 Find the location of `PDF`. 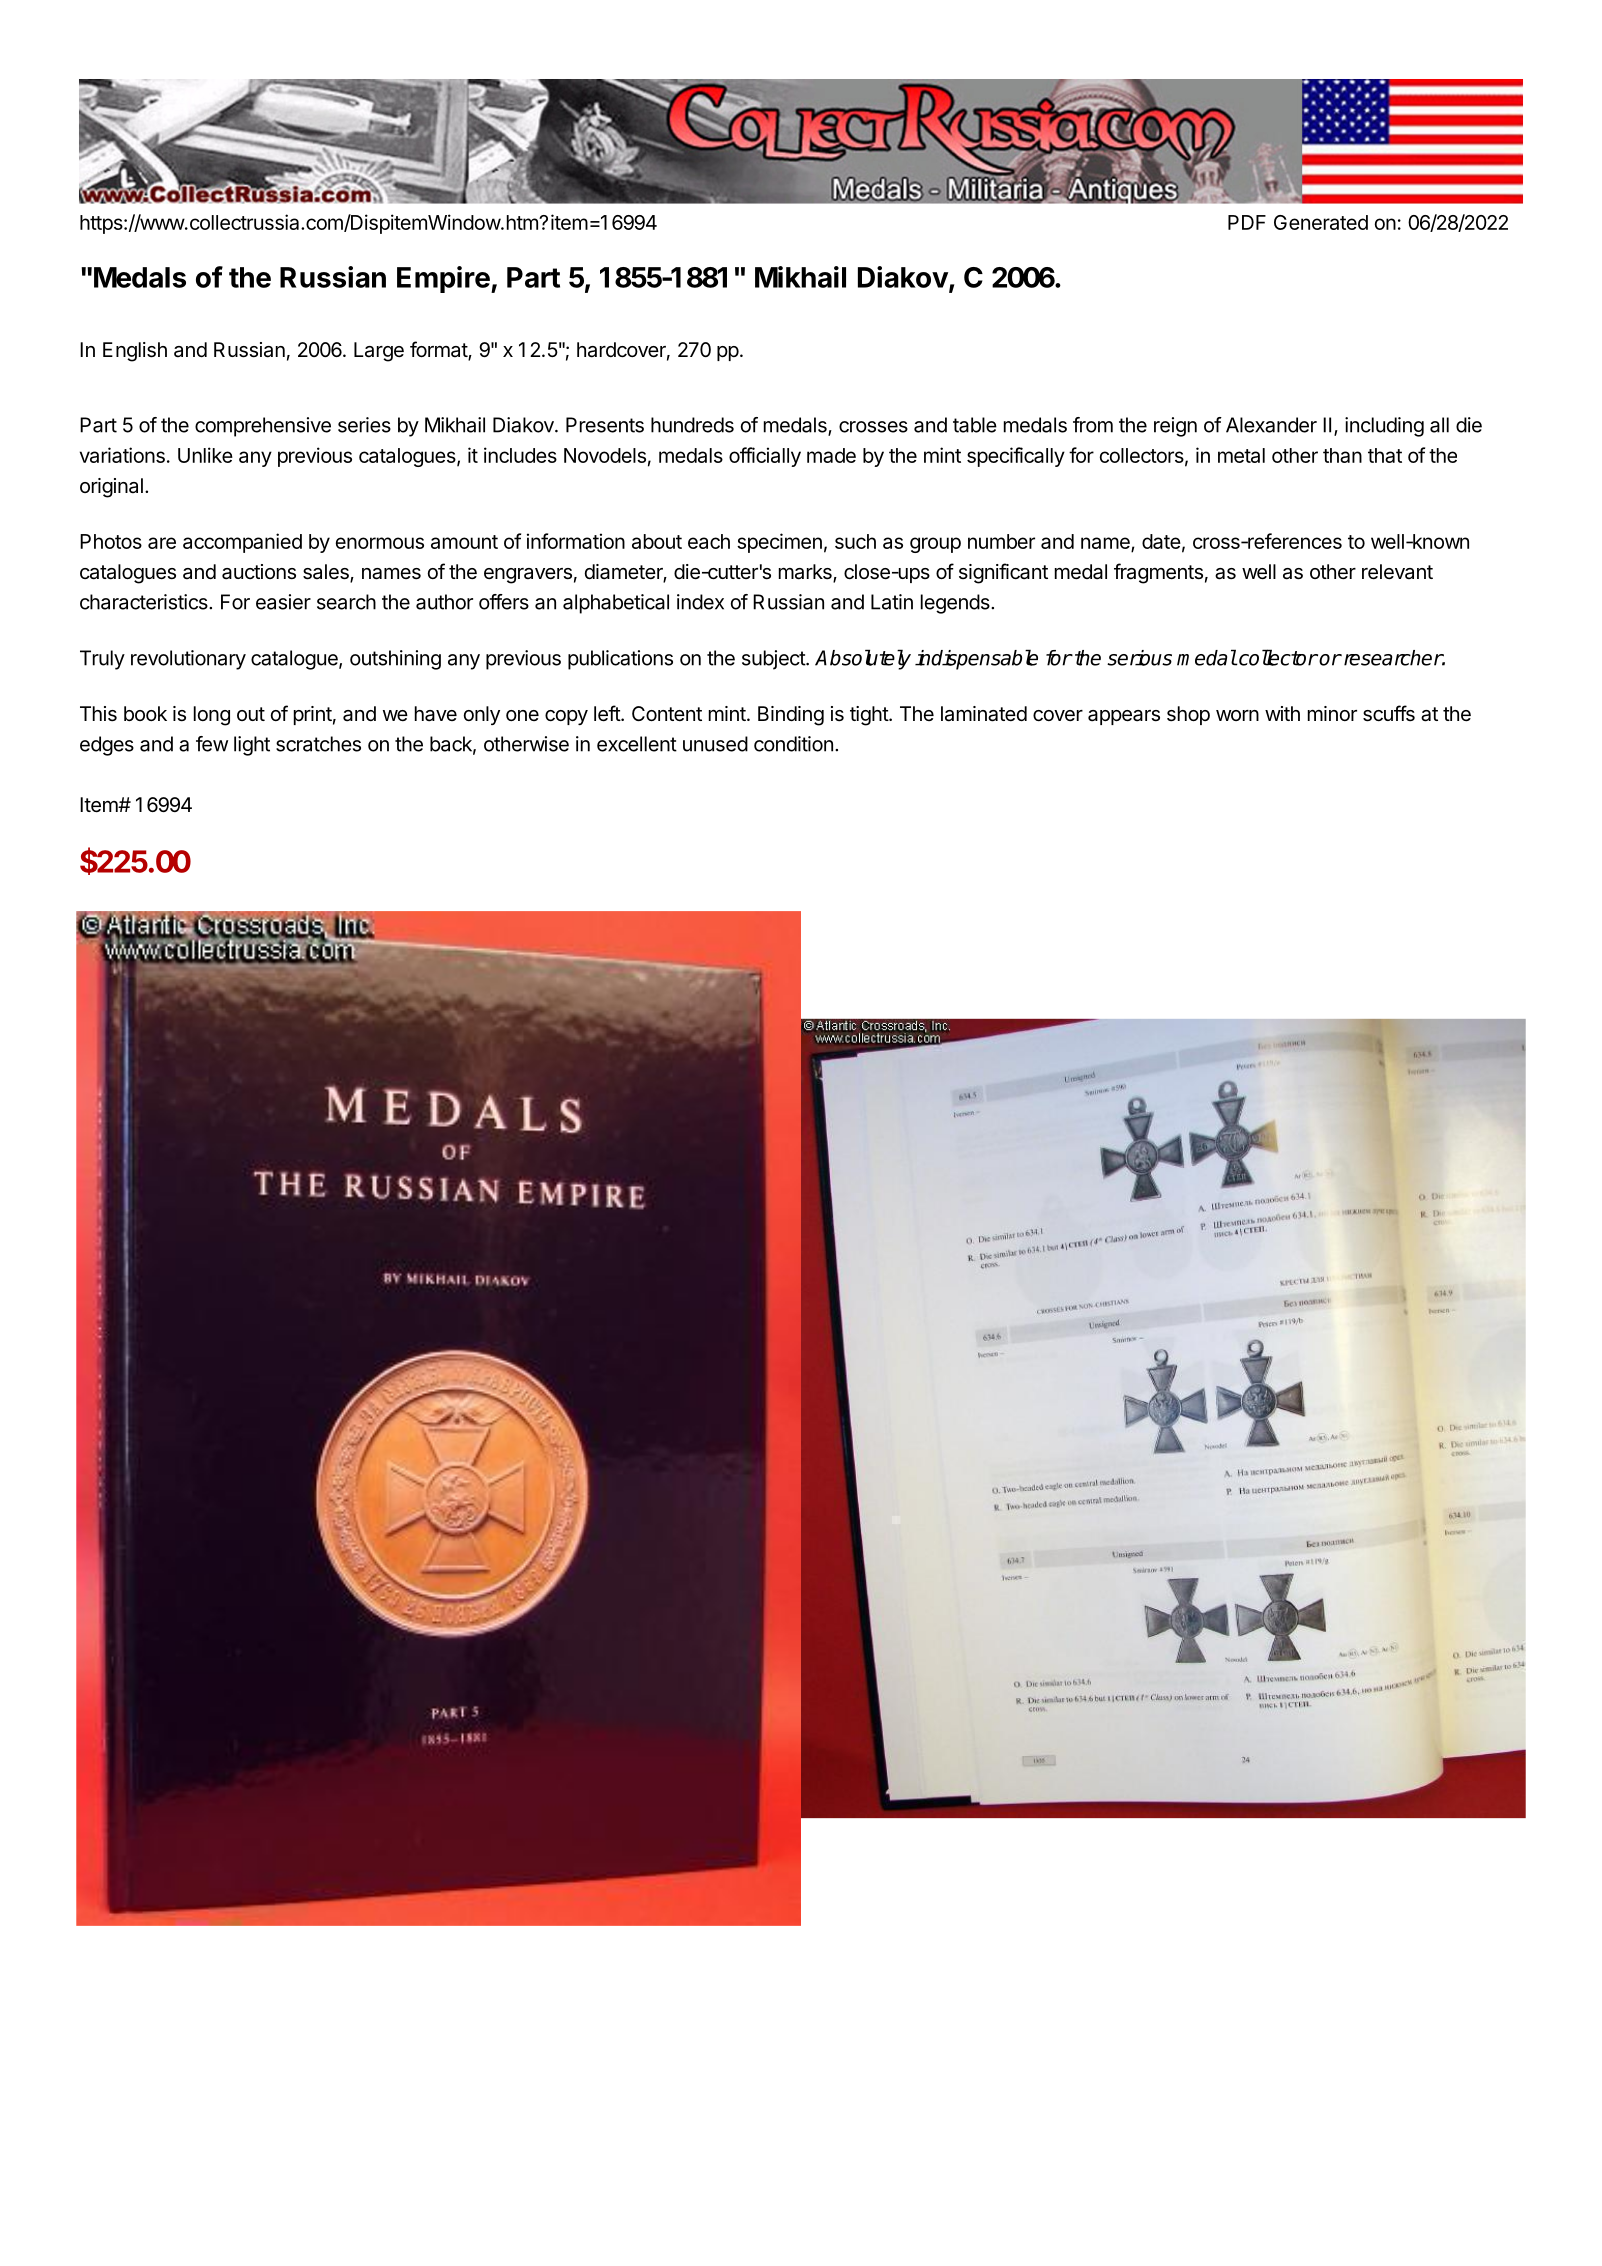

PDF is located at coordinates (1247, 222).
